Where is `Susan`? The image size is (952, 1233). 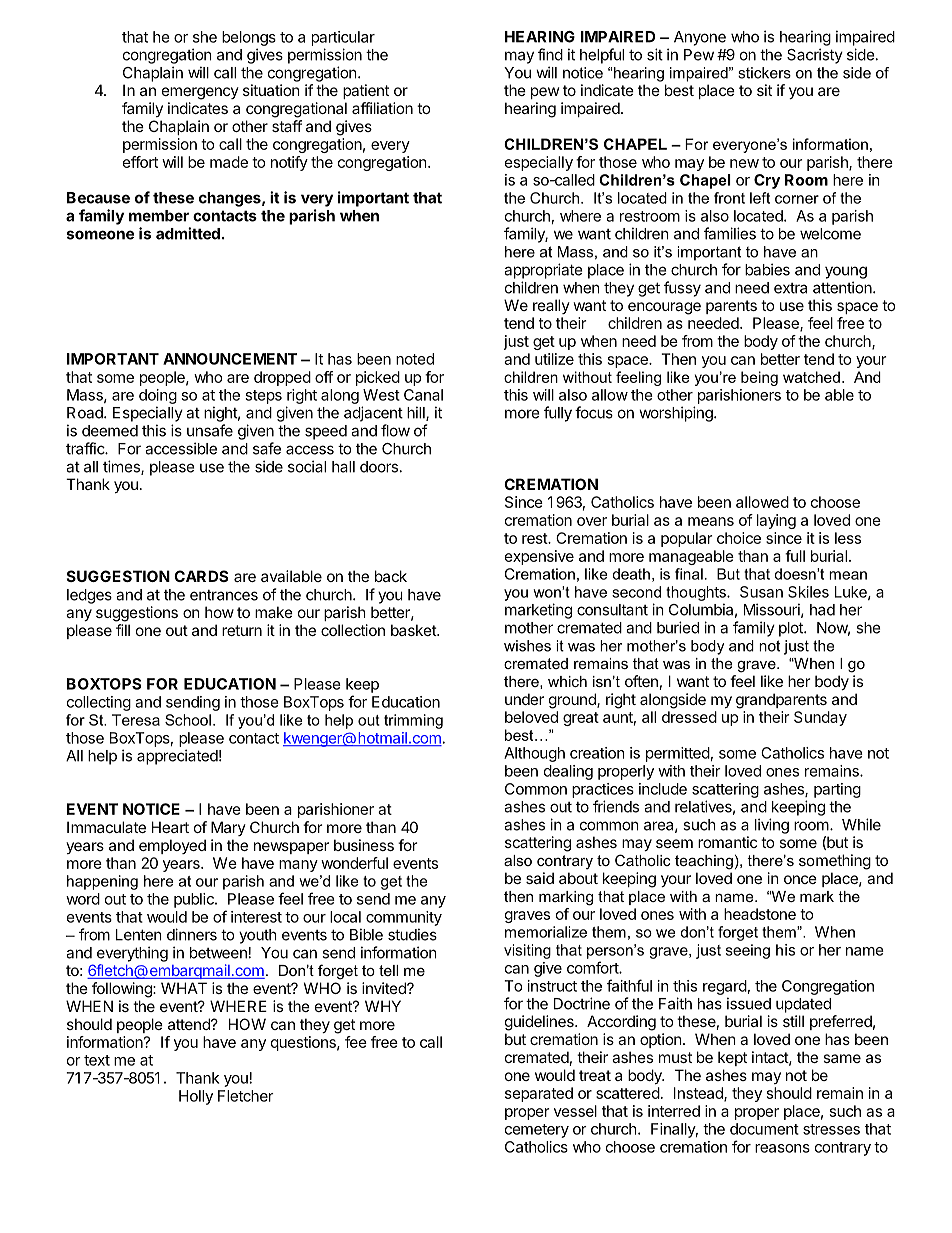 Susan is located at coordinates (761, 592).
